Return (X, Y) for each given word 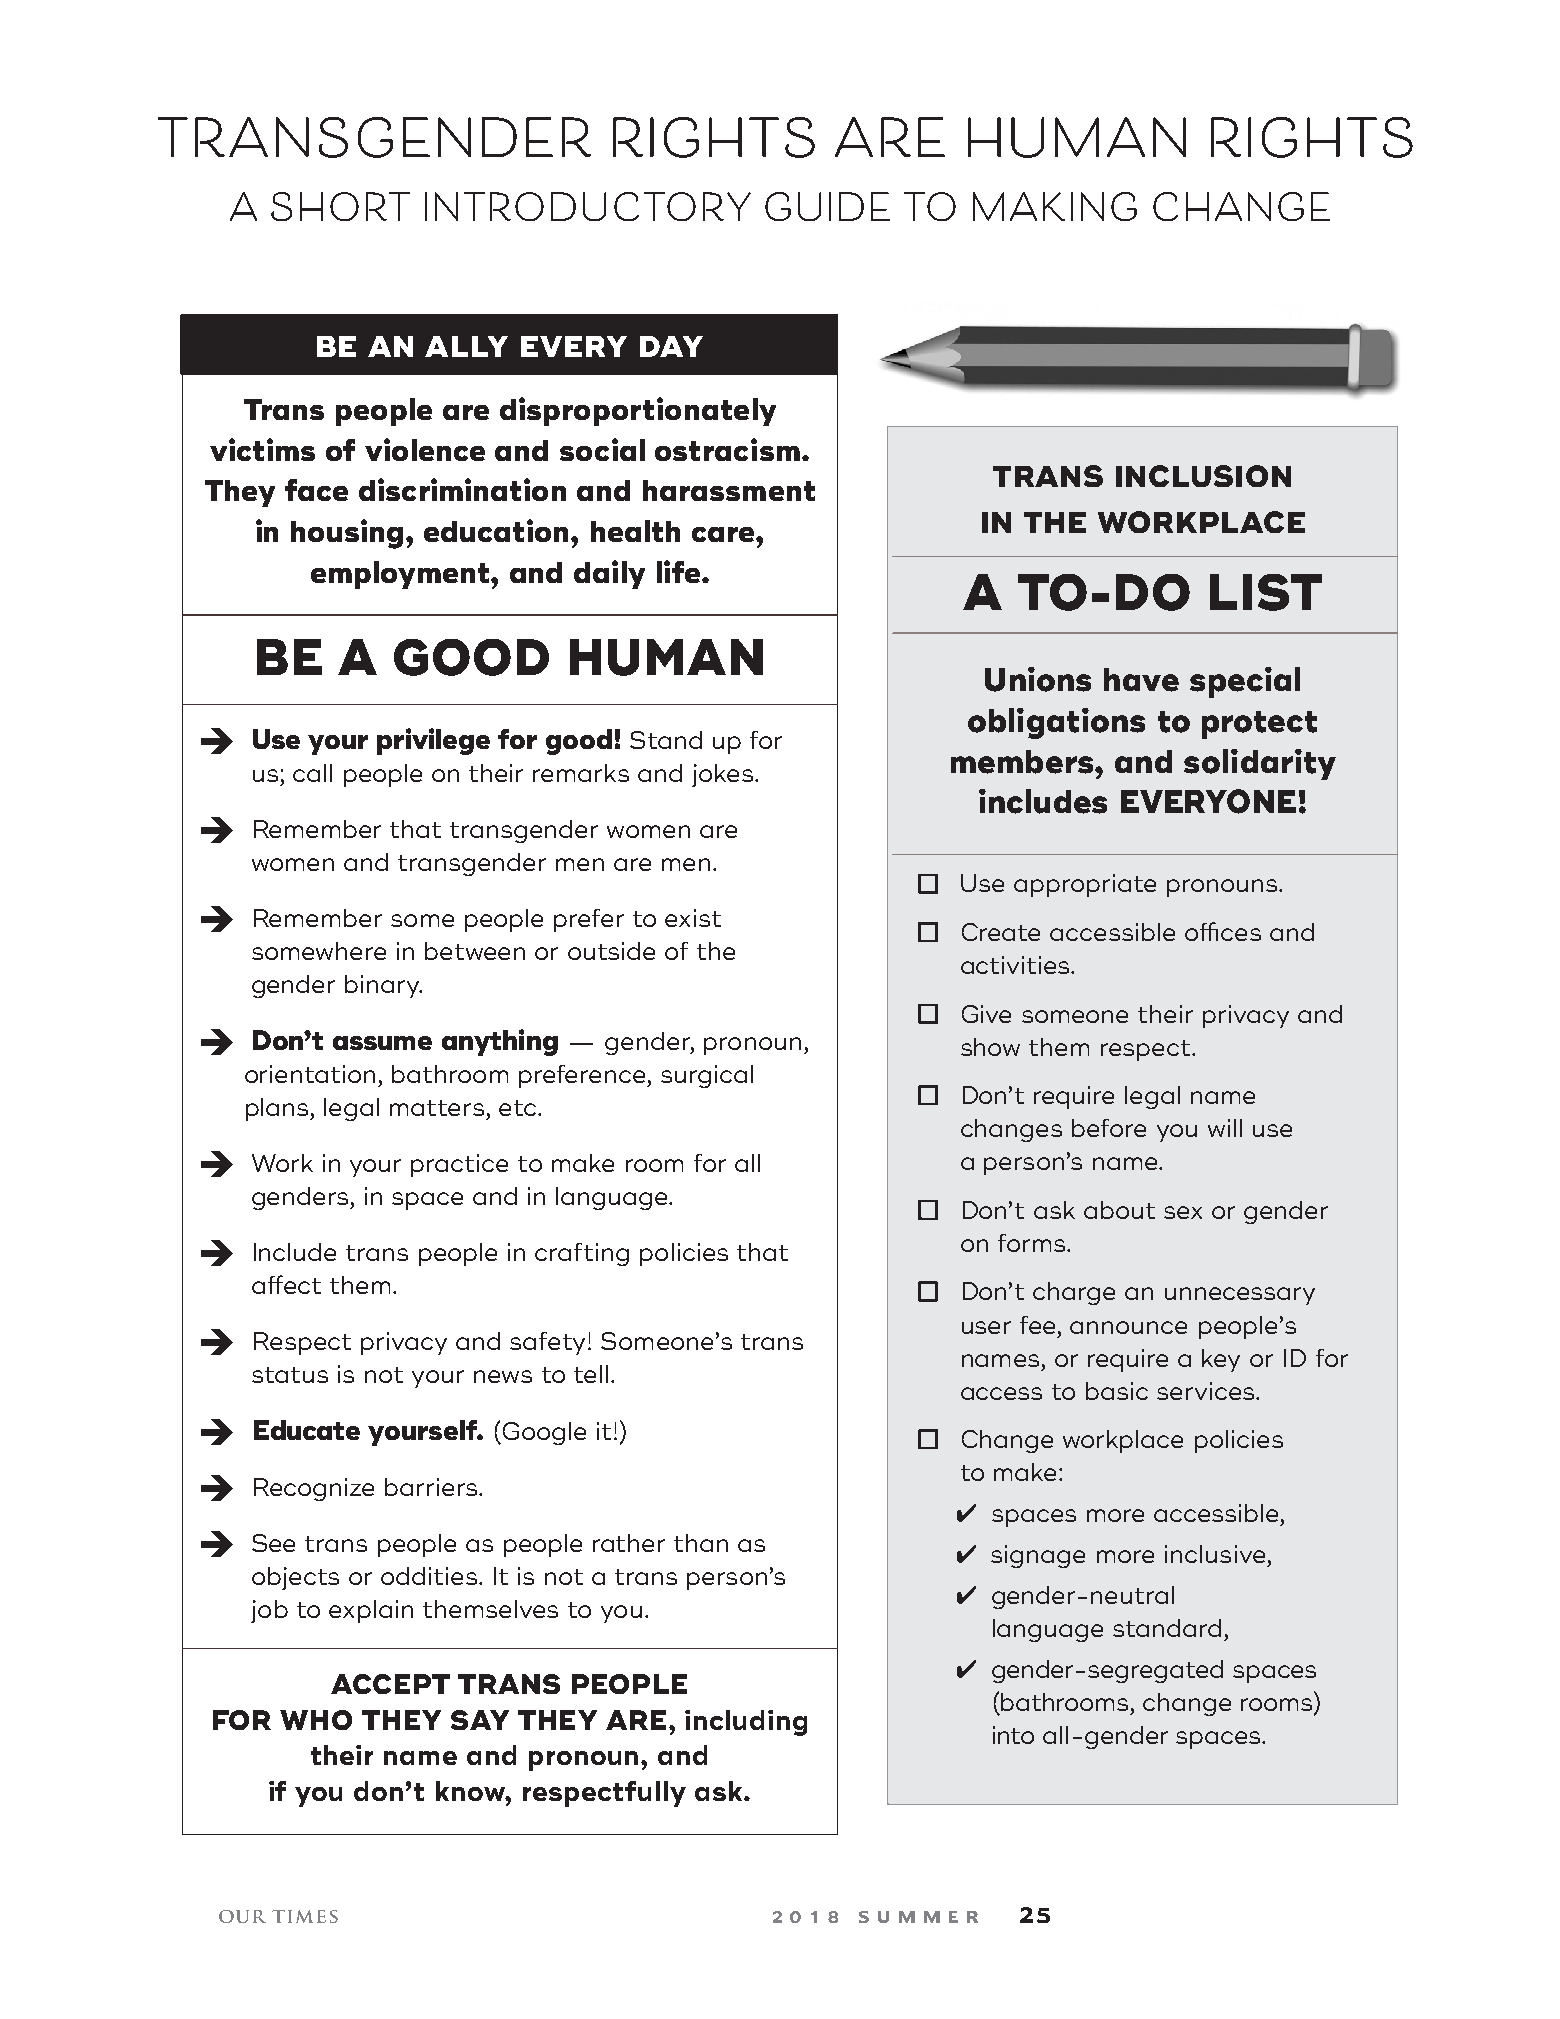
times (305, 1916)
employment (401, 575)
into (1013, 1735)
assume (382, 1043)
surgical (707, 1076)
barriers (432, 1487)
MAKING (1055, 206)
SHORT (340, 206)
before (1109, 1128)
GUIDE (827, 206)
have (1141, 680)
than (701, 1543)
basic (1117, 1391)
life (680, 571)
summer (918, 1917)
